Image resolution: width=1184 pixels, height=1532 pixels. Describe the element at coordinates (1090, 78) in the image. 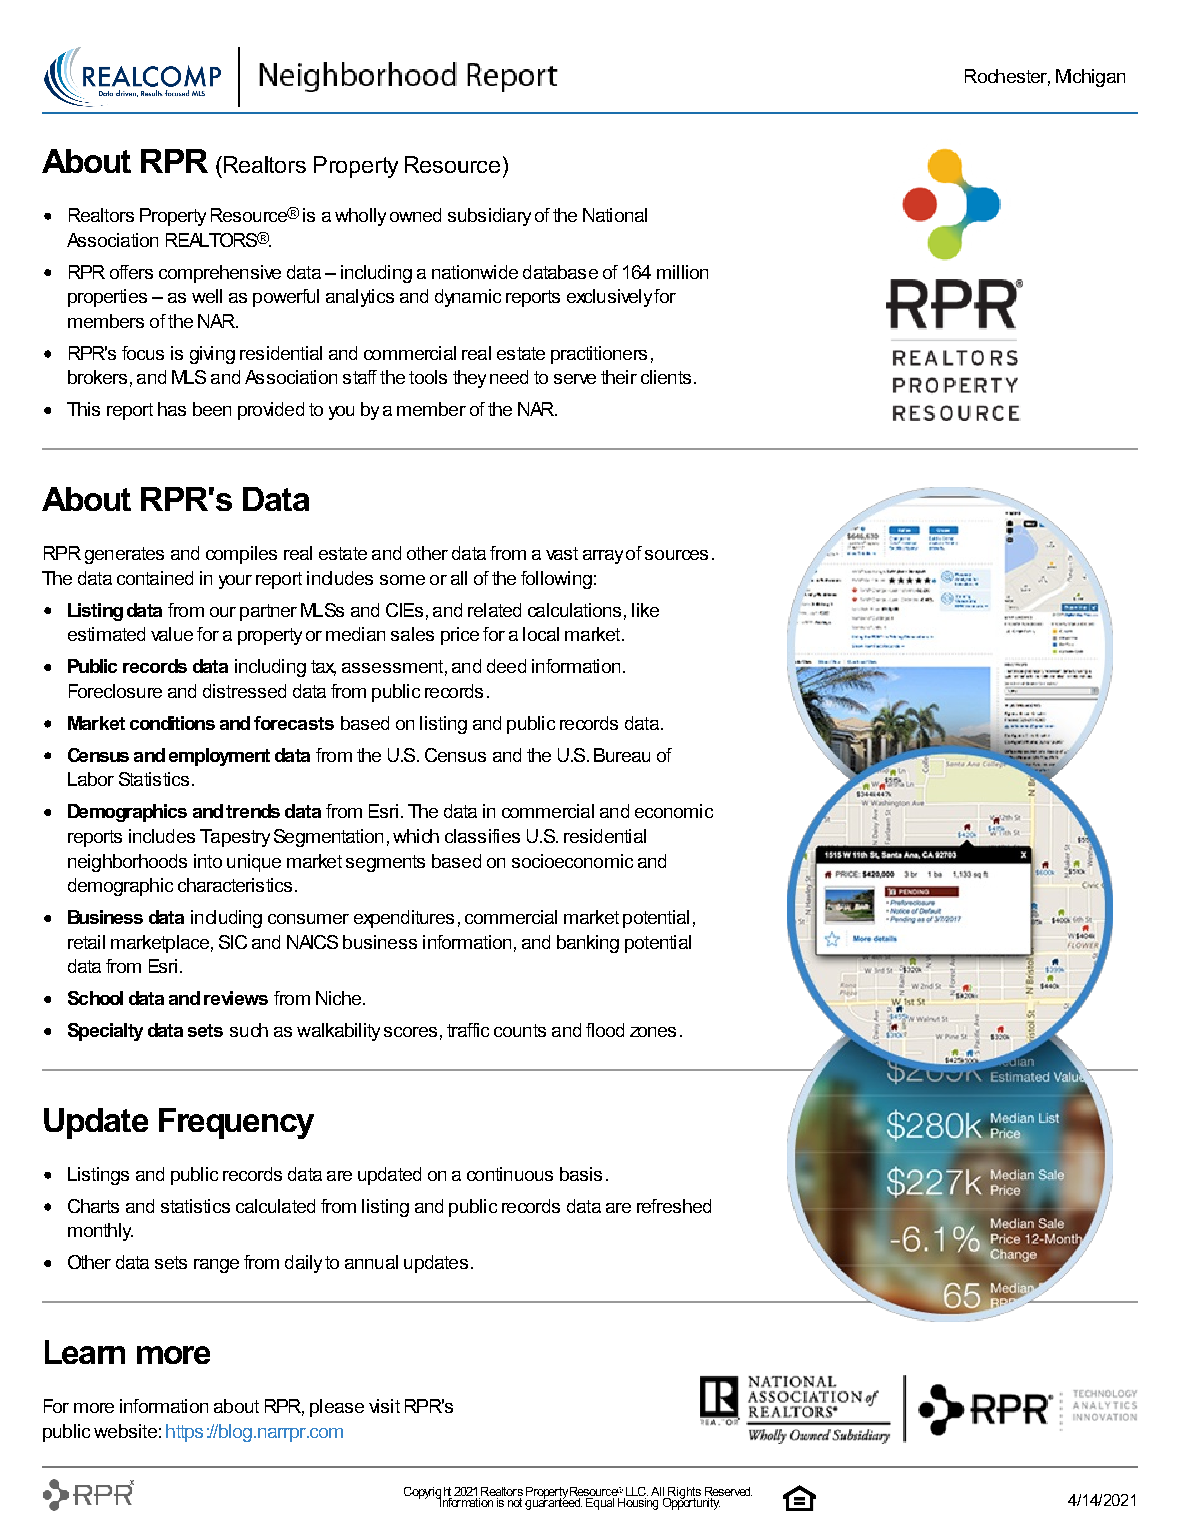

I see `Michigan` at that location.
